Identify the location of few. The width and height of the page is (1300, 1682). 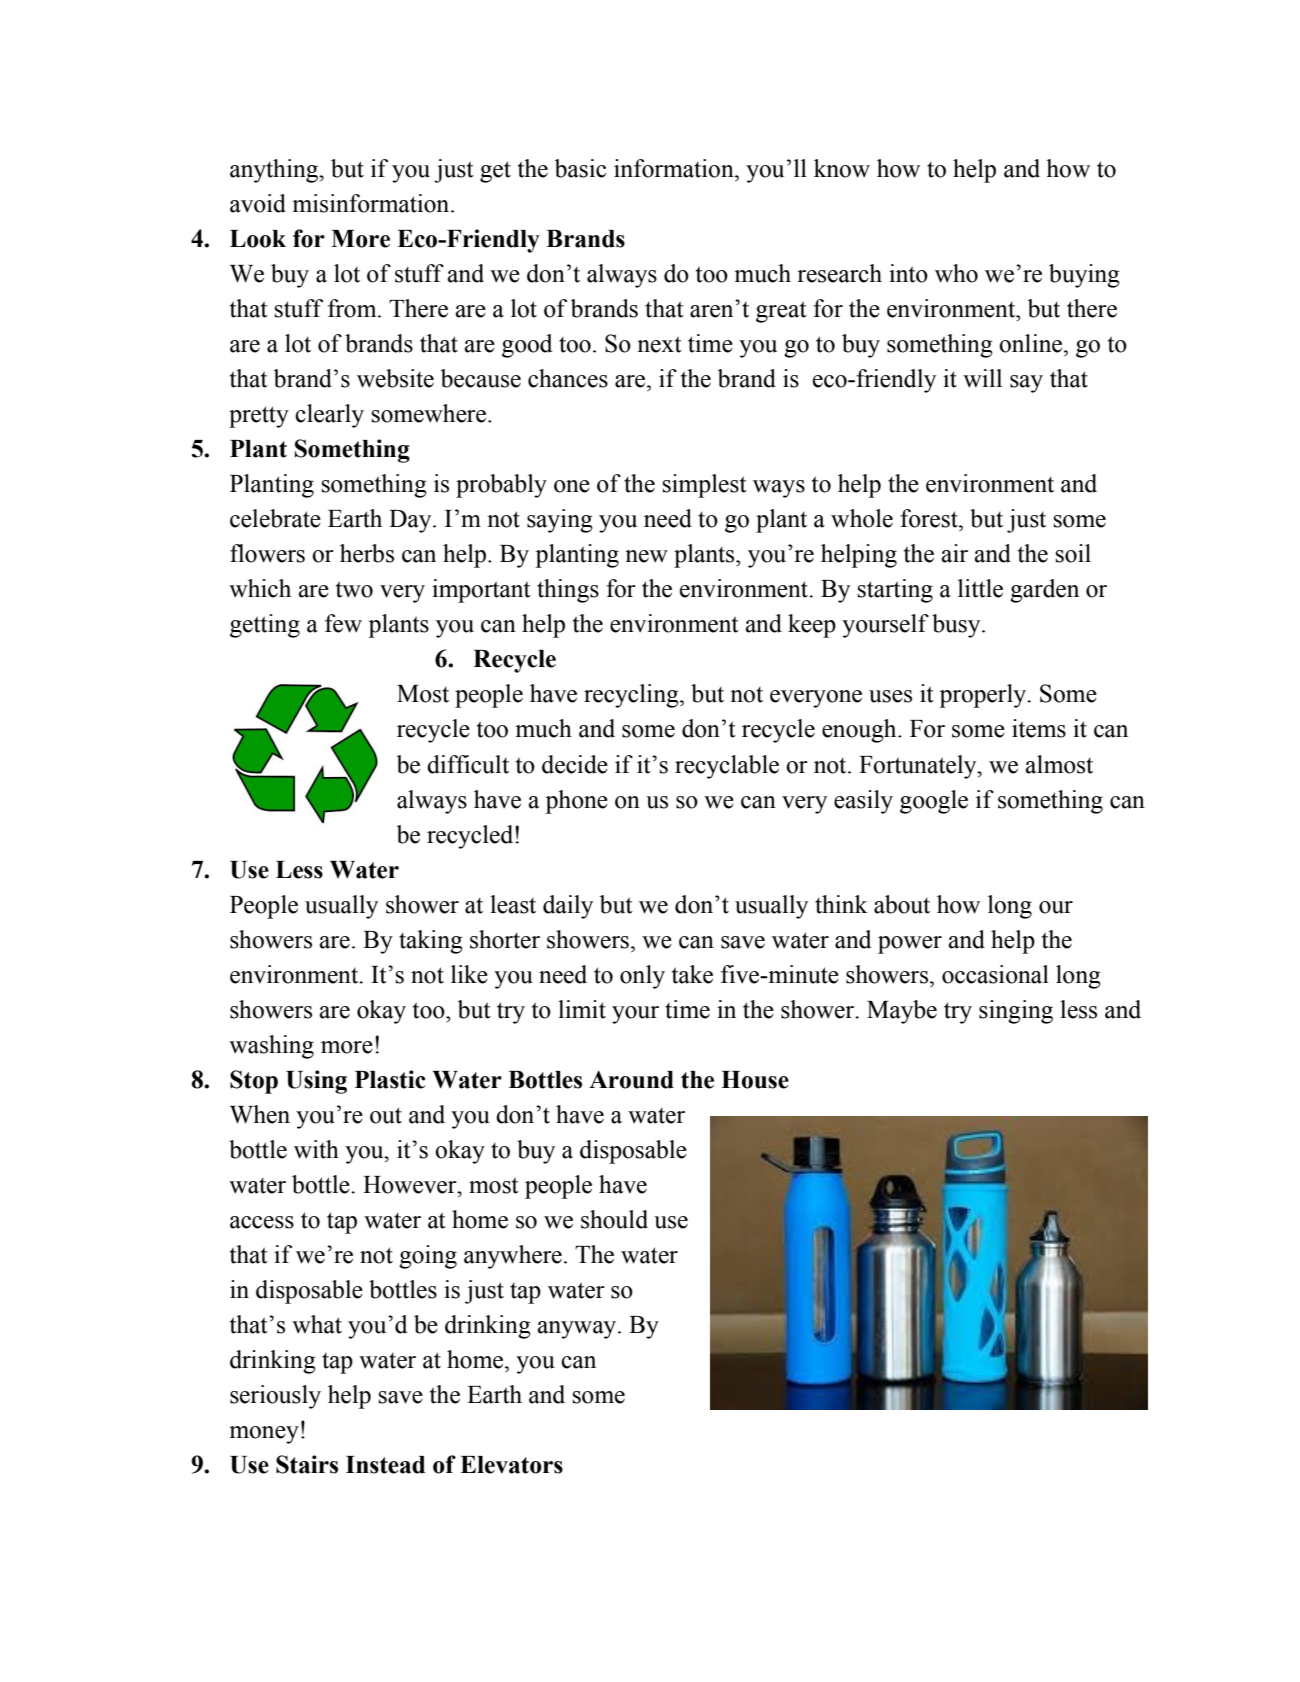
(343, 623).
